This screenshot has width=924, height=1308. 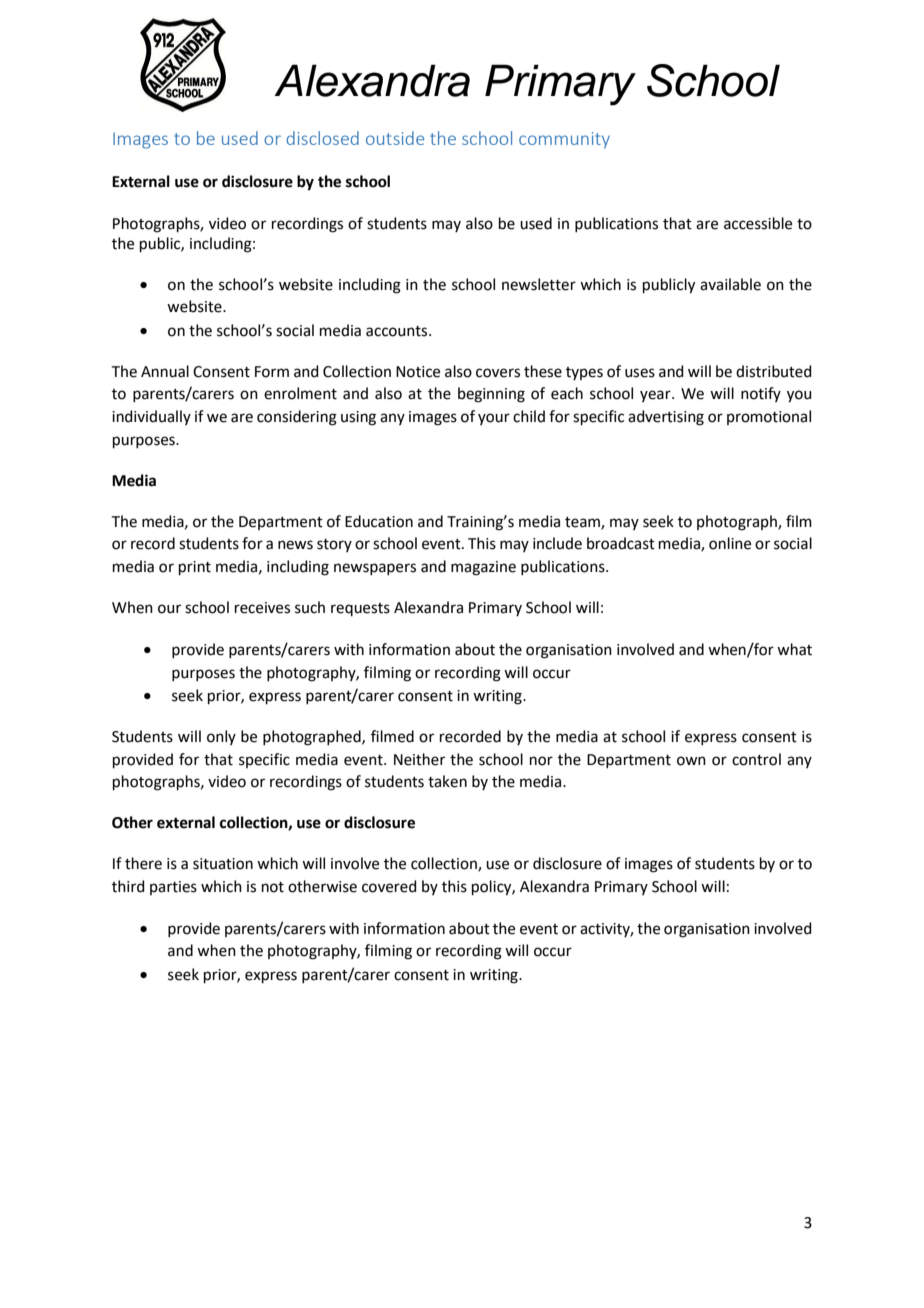 I want to click on only, so click(x=221, y=737).
